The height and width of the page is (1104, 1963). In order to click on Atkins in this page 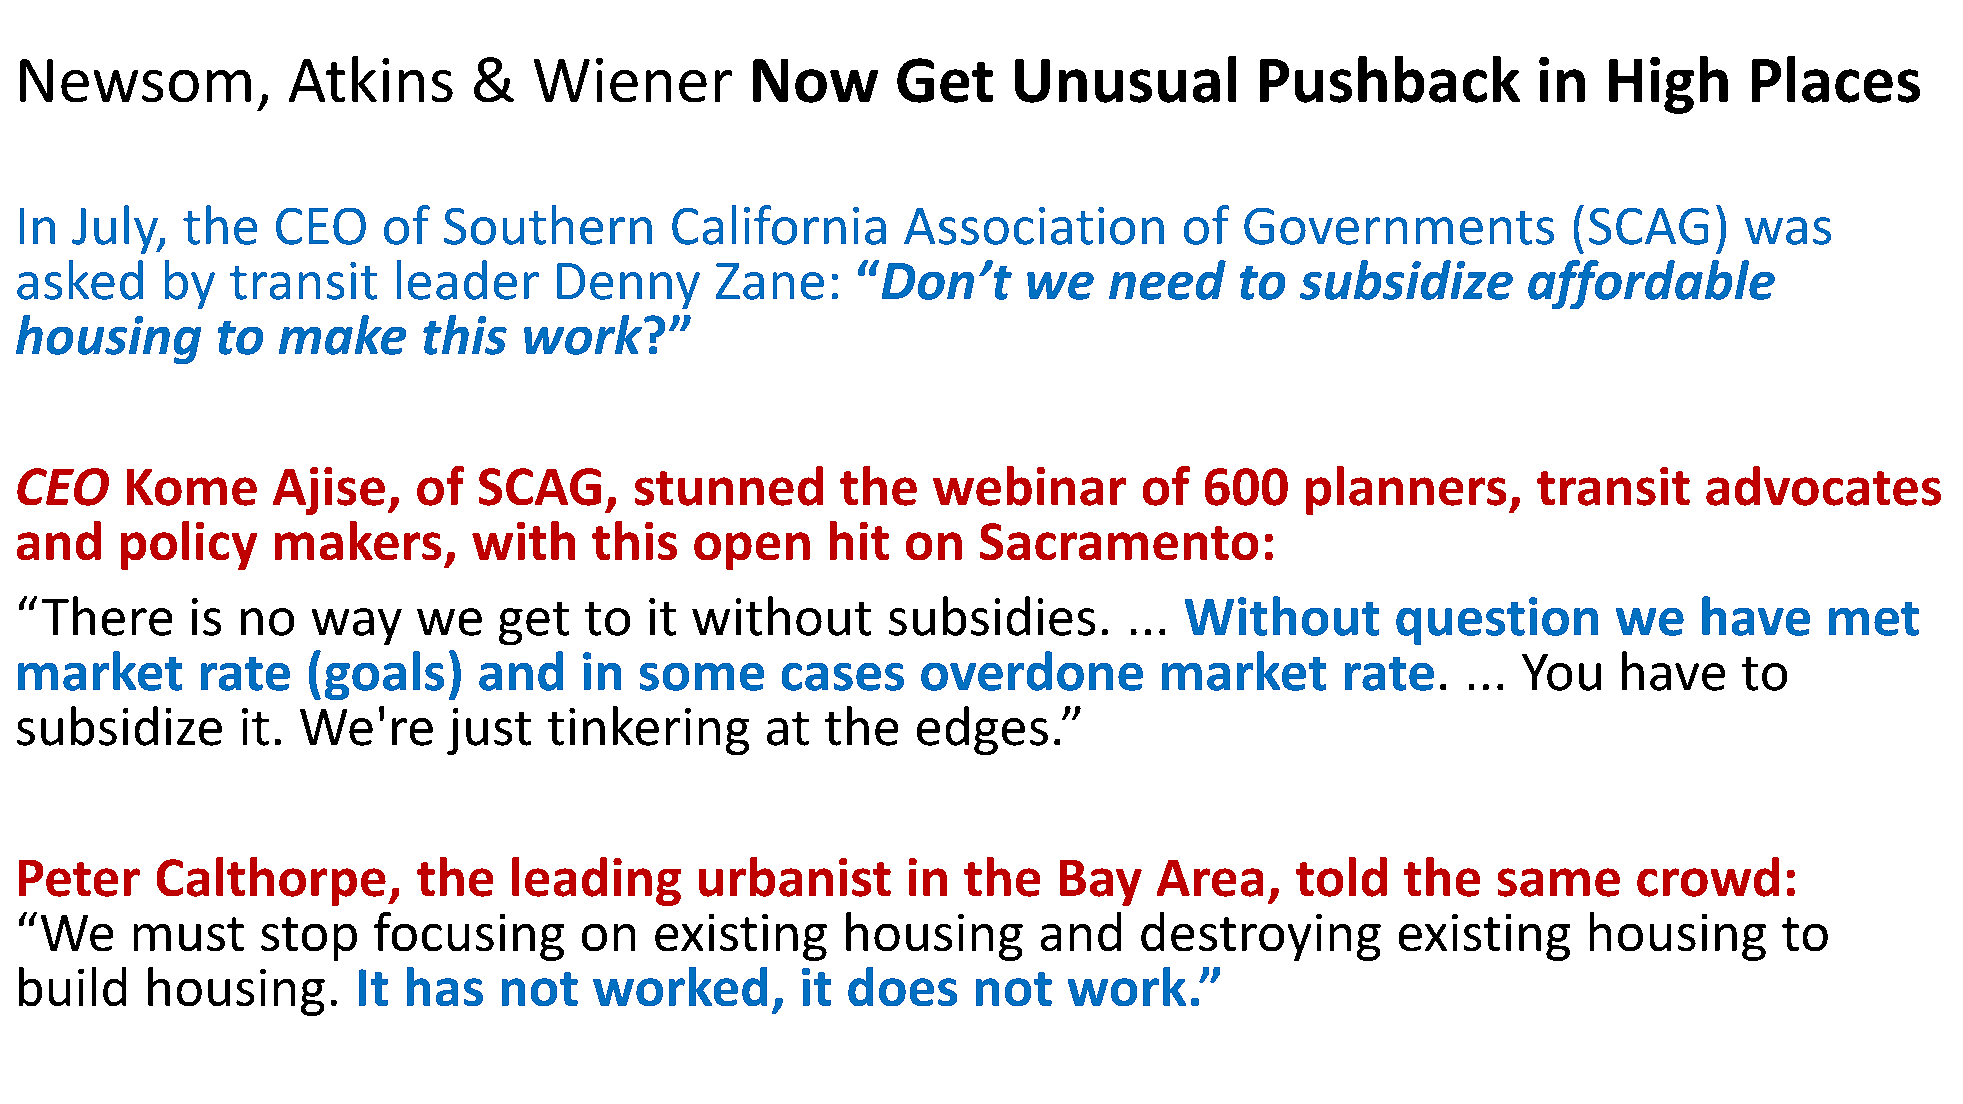, I will do `click(371, 79)`.
